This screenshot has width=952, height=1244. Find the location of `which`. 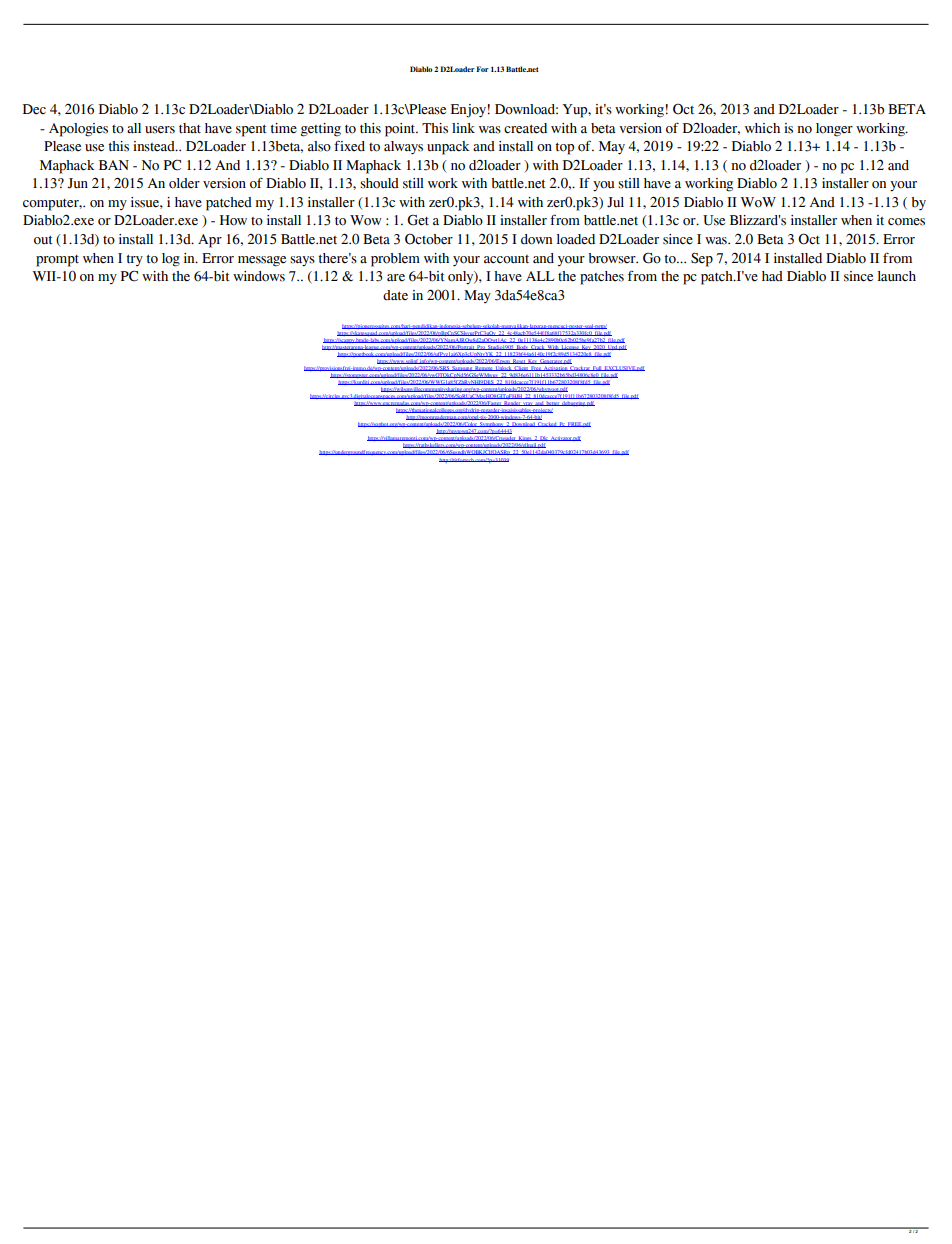

which is located at coordinates (762, 128).
